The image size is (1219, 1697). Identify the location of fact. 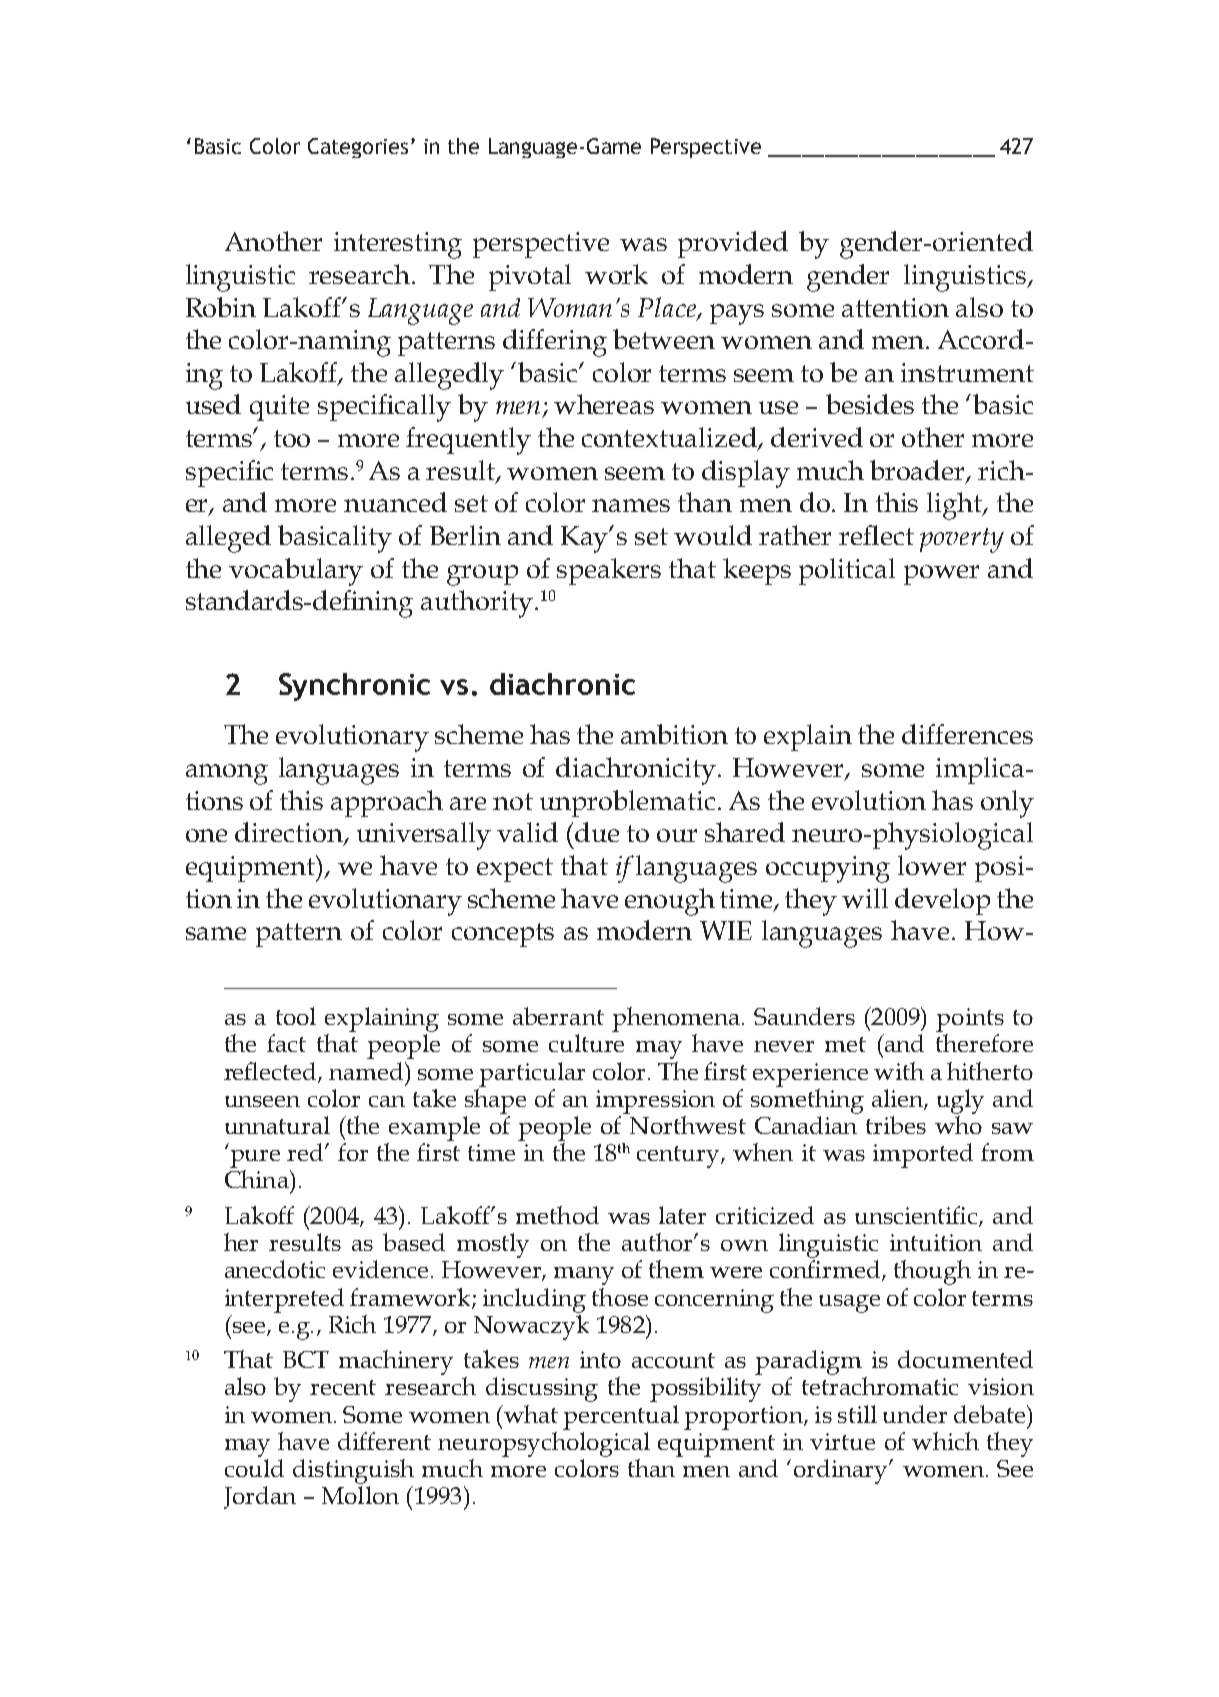
(286, 1043).
